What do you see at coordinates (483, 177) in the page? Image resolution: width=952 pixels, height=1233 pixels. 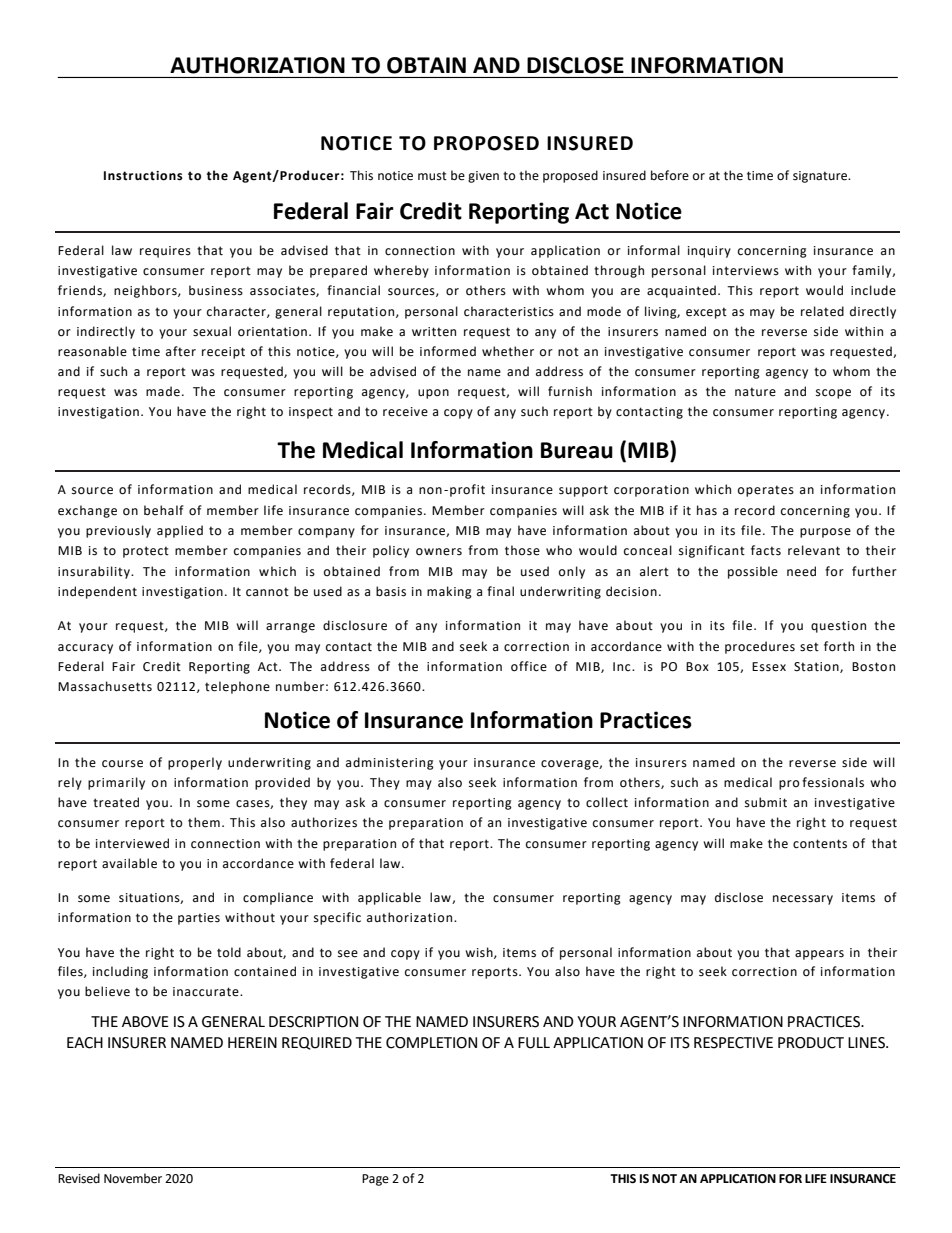 I see `given` at bounding box center [483, 177].
